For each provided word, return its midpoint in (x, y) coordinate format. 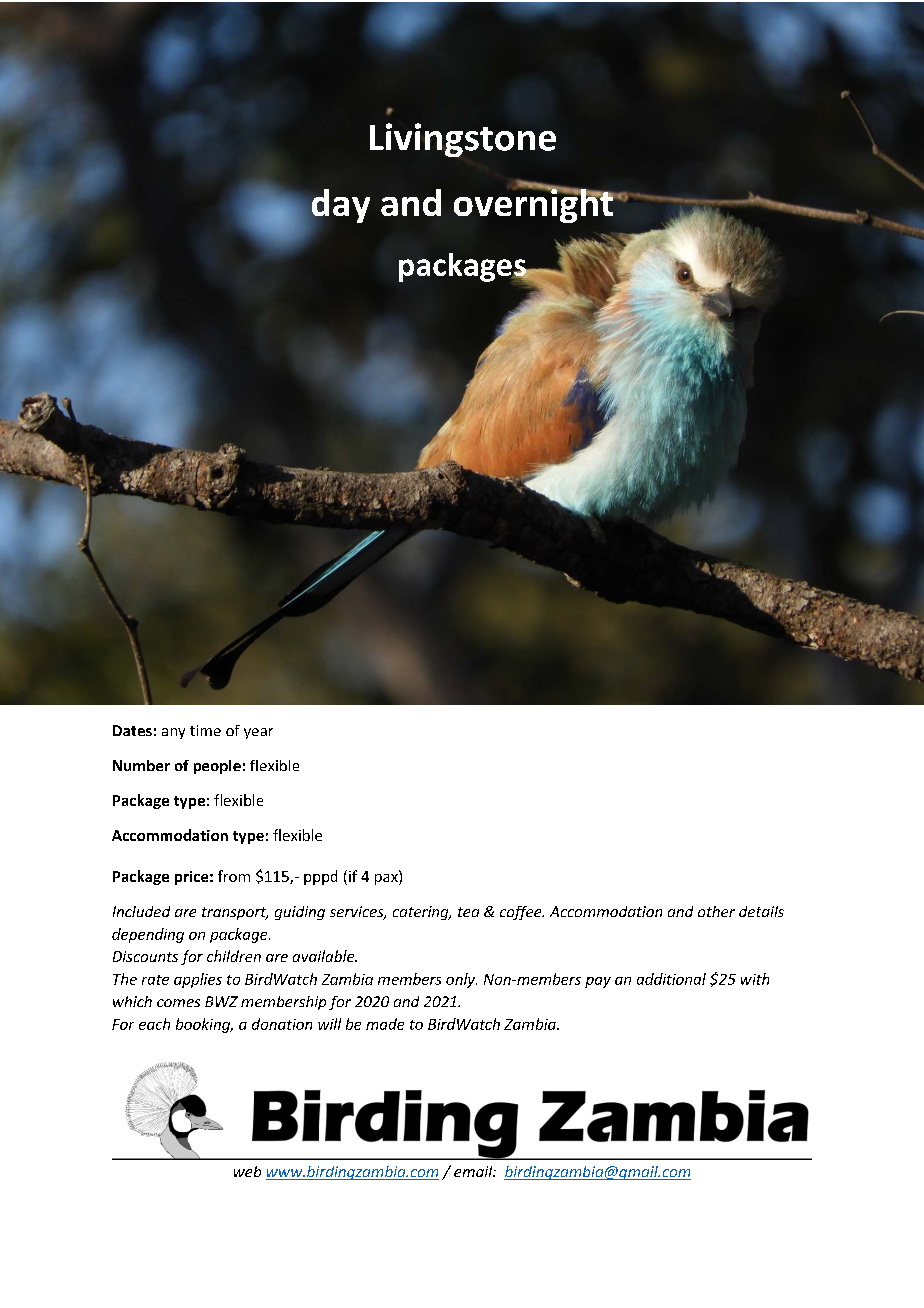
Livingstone (463, 140)
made (385, 1024)
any (173, 733)
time (205, 730)
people (217, 767)
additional (671, 979)
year (258, 733)
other (716, 911)
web (247, 1171)
